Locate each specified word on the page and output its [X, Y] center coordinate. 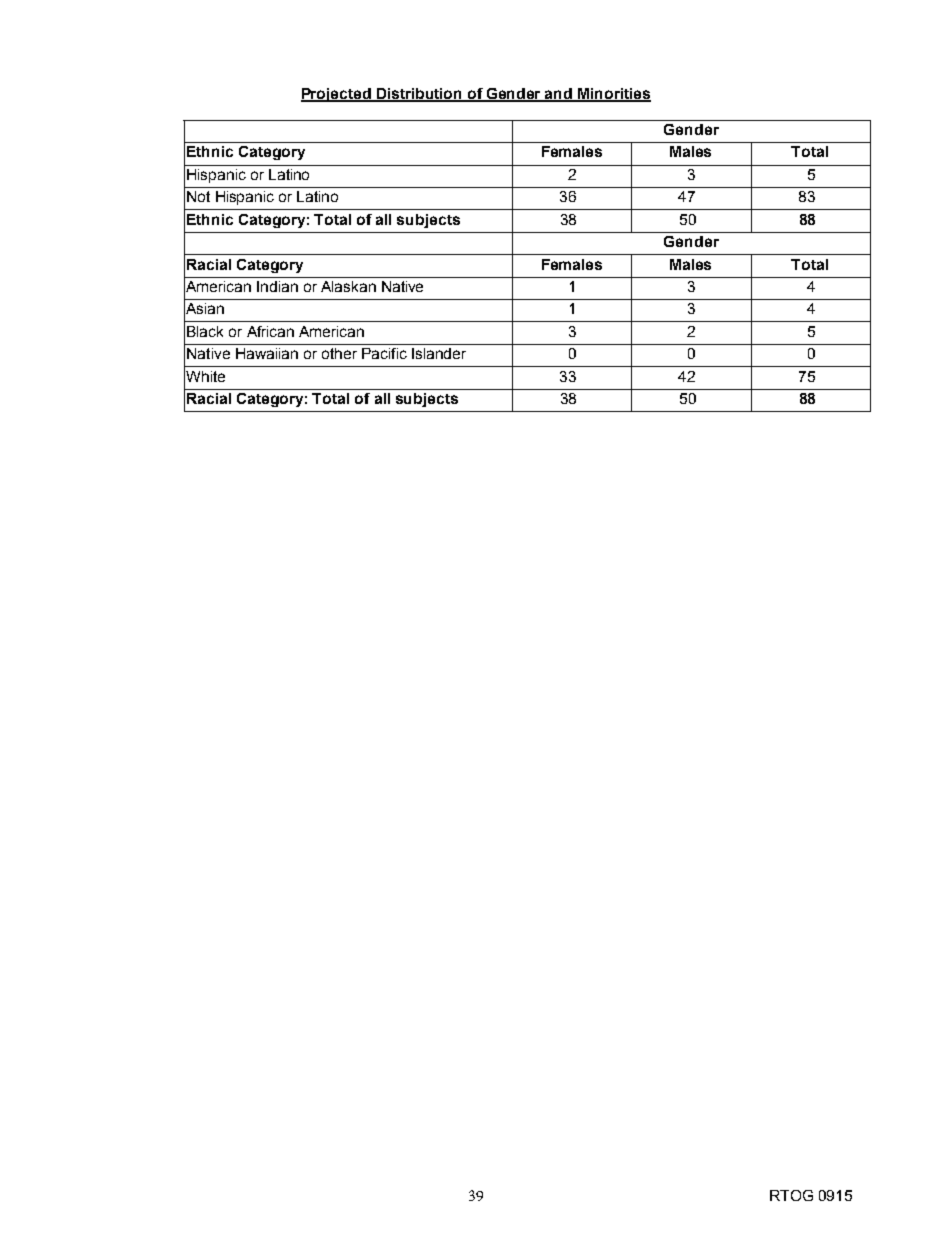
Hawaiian [267, 353]
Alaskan [348, 286]
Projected [337, 95]
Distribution [420, 94]
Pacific [384, 353]
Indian [277, 286]
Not [198, 196]
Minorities [613, 94]
